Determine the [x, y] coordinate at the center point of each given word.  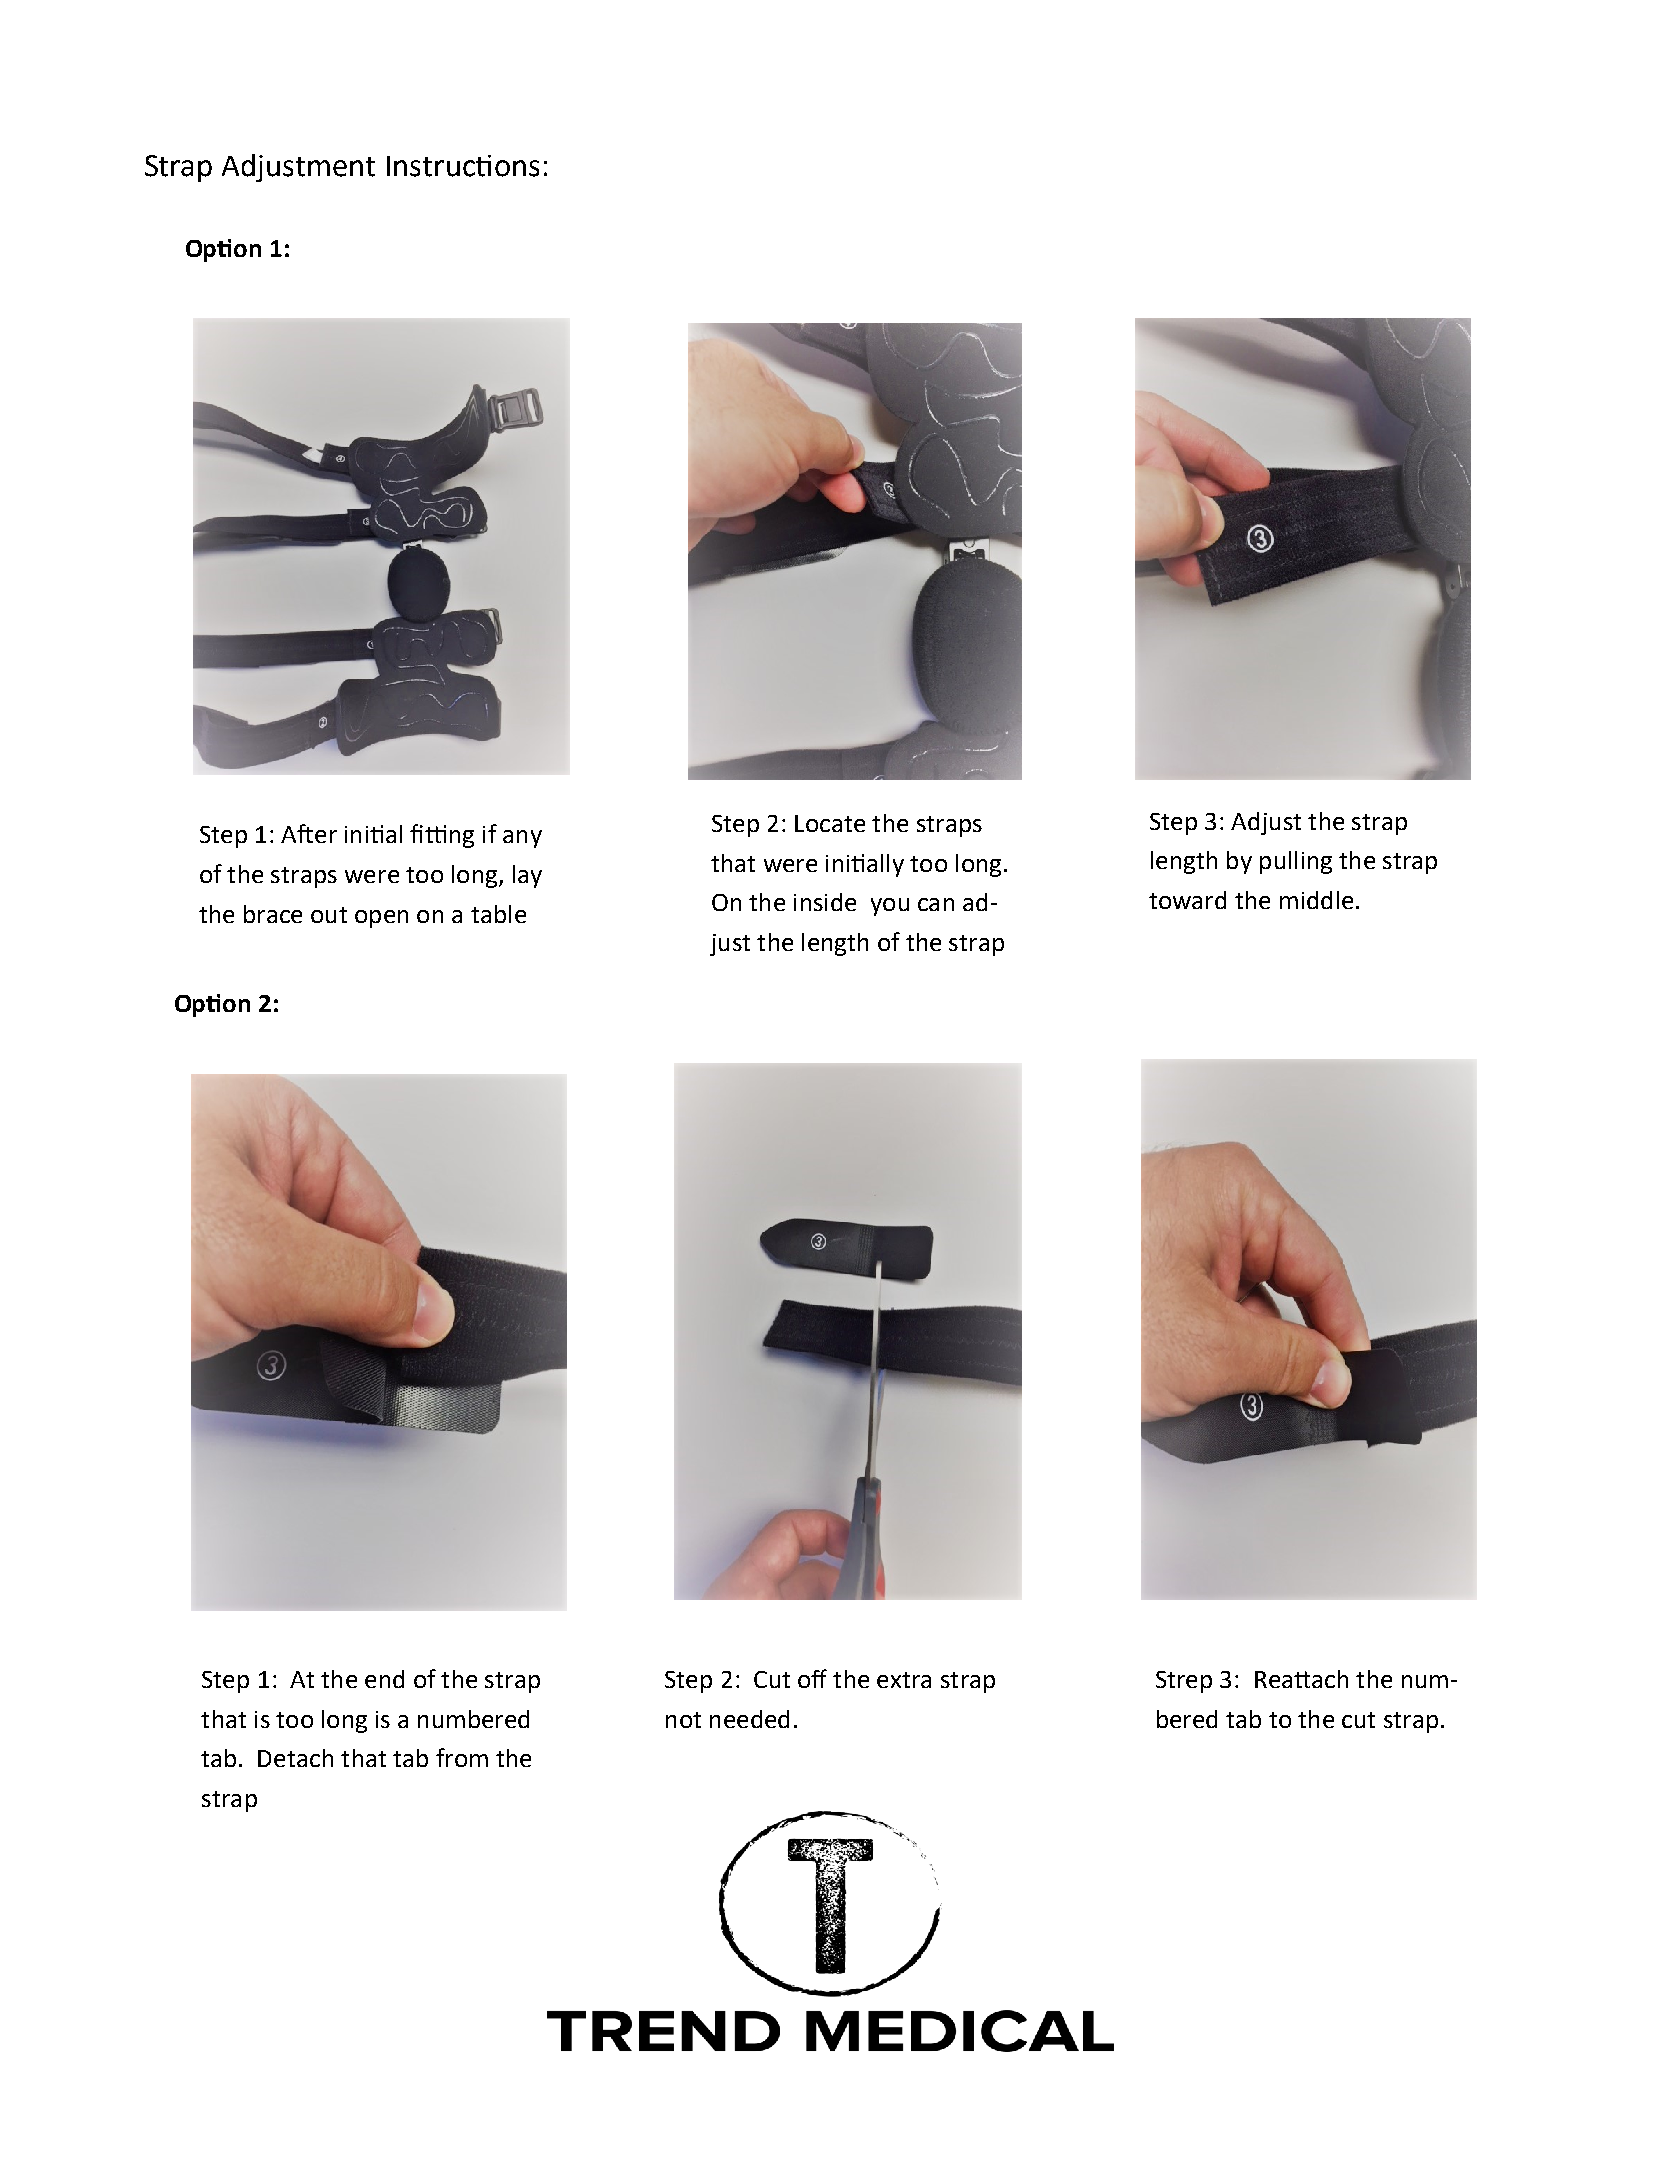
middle [1316, 900]
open [381, 919]
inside [825, 902]
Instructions [463, 166]
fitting [442, 836]
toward [1187, 900]
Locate [830, 823]
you [890, 907]
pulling [1296, 862]
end [384, 1679]
